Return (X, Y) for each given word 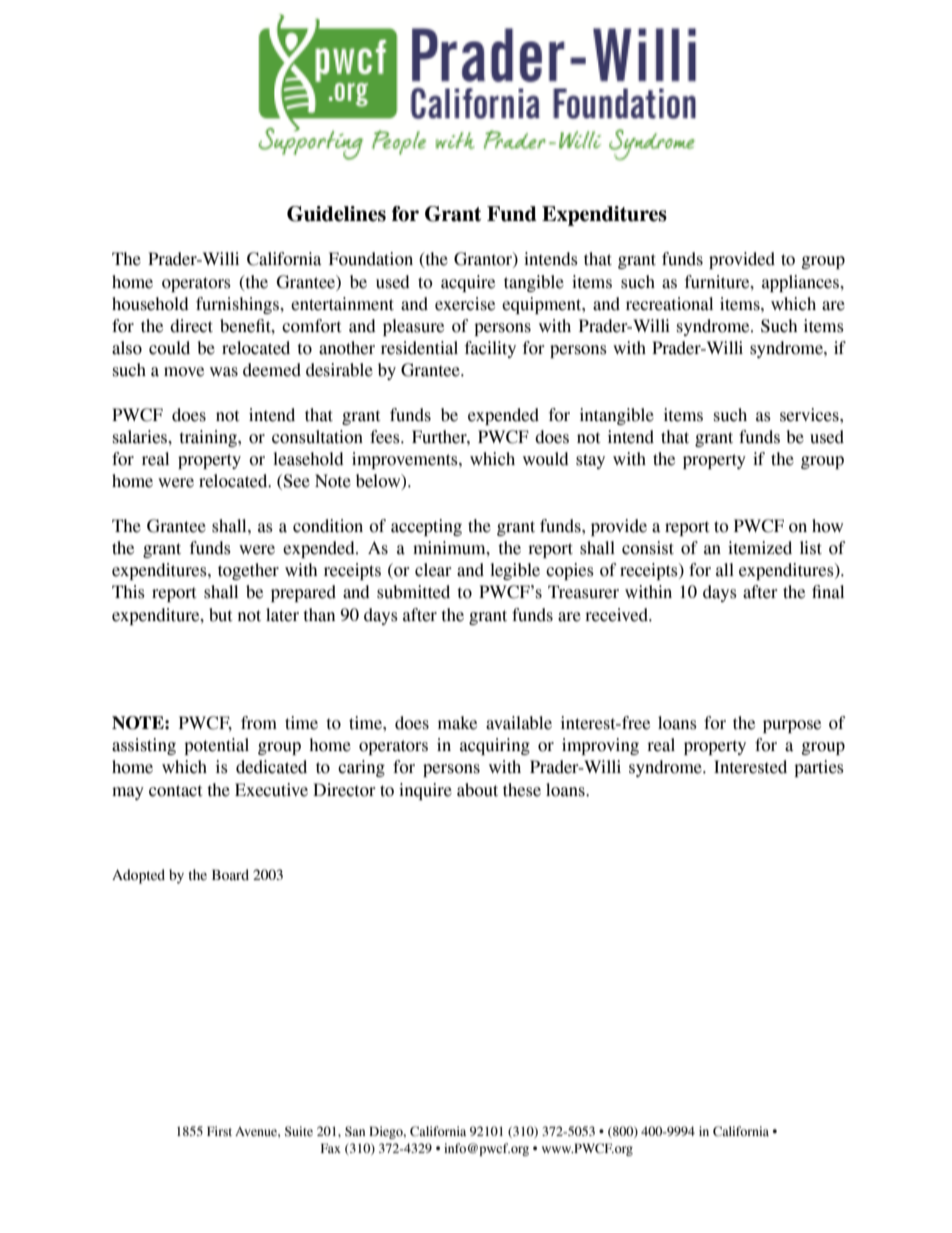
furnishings (238, 305)
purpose (792, 726)
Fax (331, 1148)
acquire (468, 283)
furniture (718, 282)
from (259, 723)
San (355, 1131)
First (219, 1131)
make (457, 723)
